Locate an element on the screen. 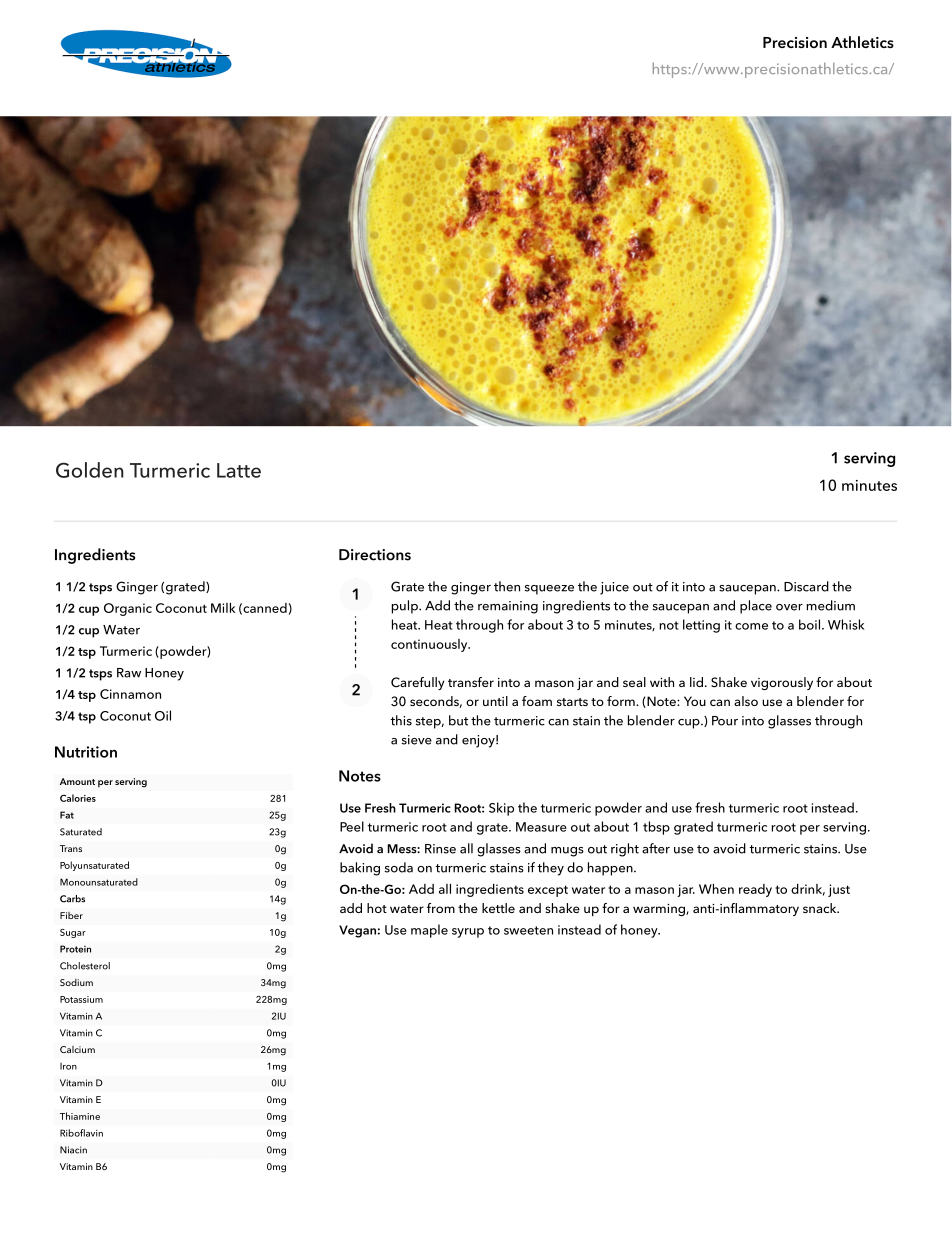 The height and width of the screenshot is (1233, 952). Latte is located at coordinates (239, 470).
